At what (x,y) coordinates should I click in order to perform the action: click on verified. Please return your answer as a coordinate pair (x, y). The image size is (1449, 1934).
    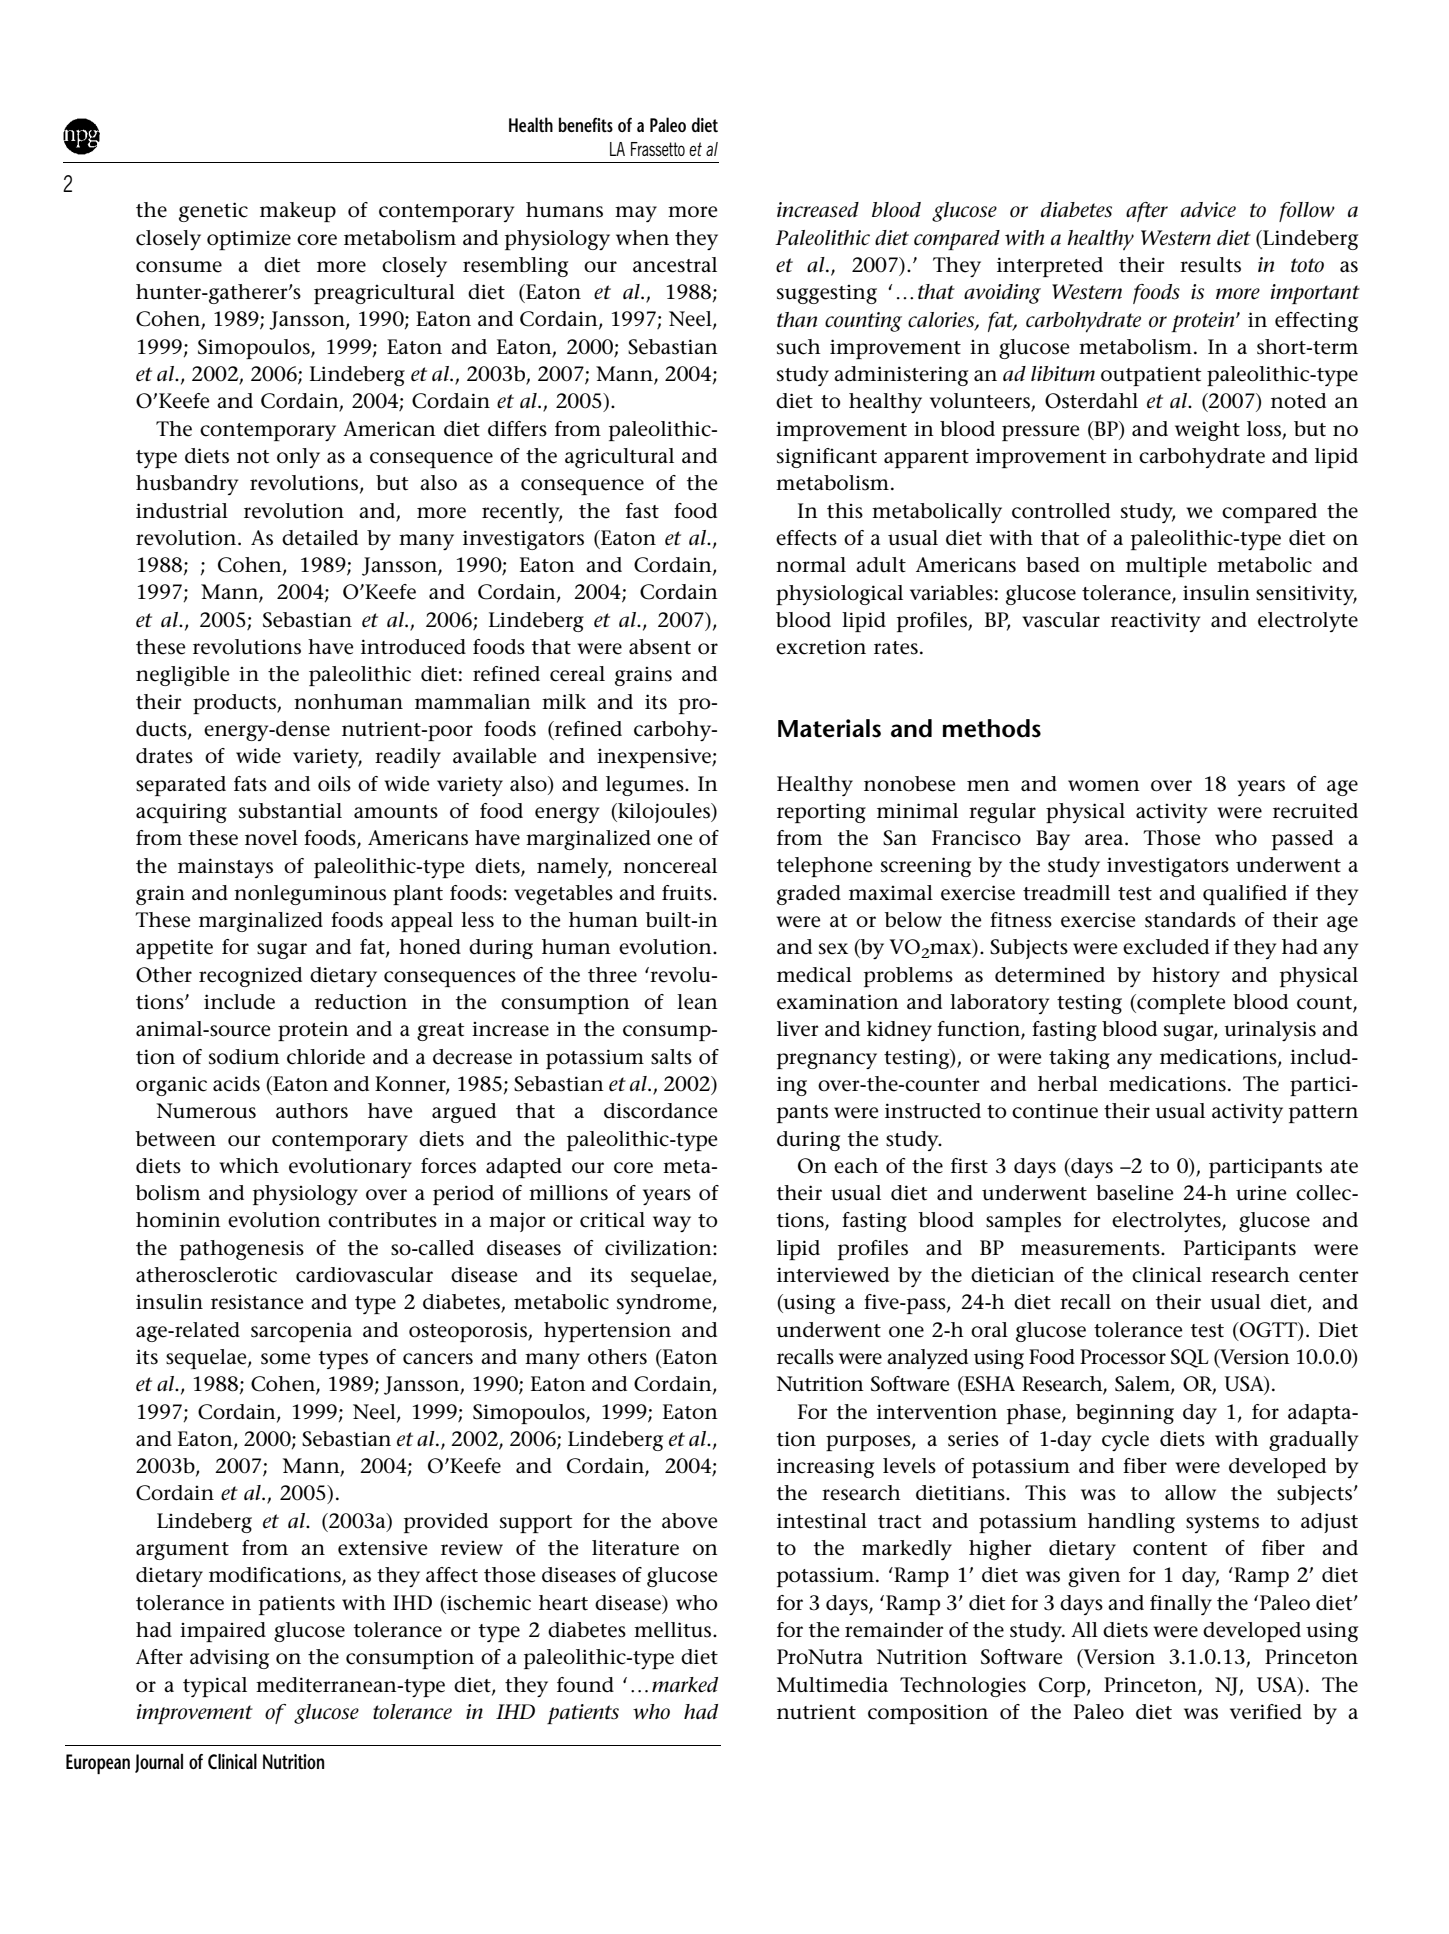
    Looking at the image, I should click on (1266, 1712).
